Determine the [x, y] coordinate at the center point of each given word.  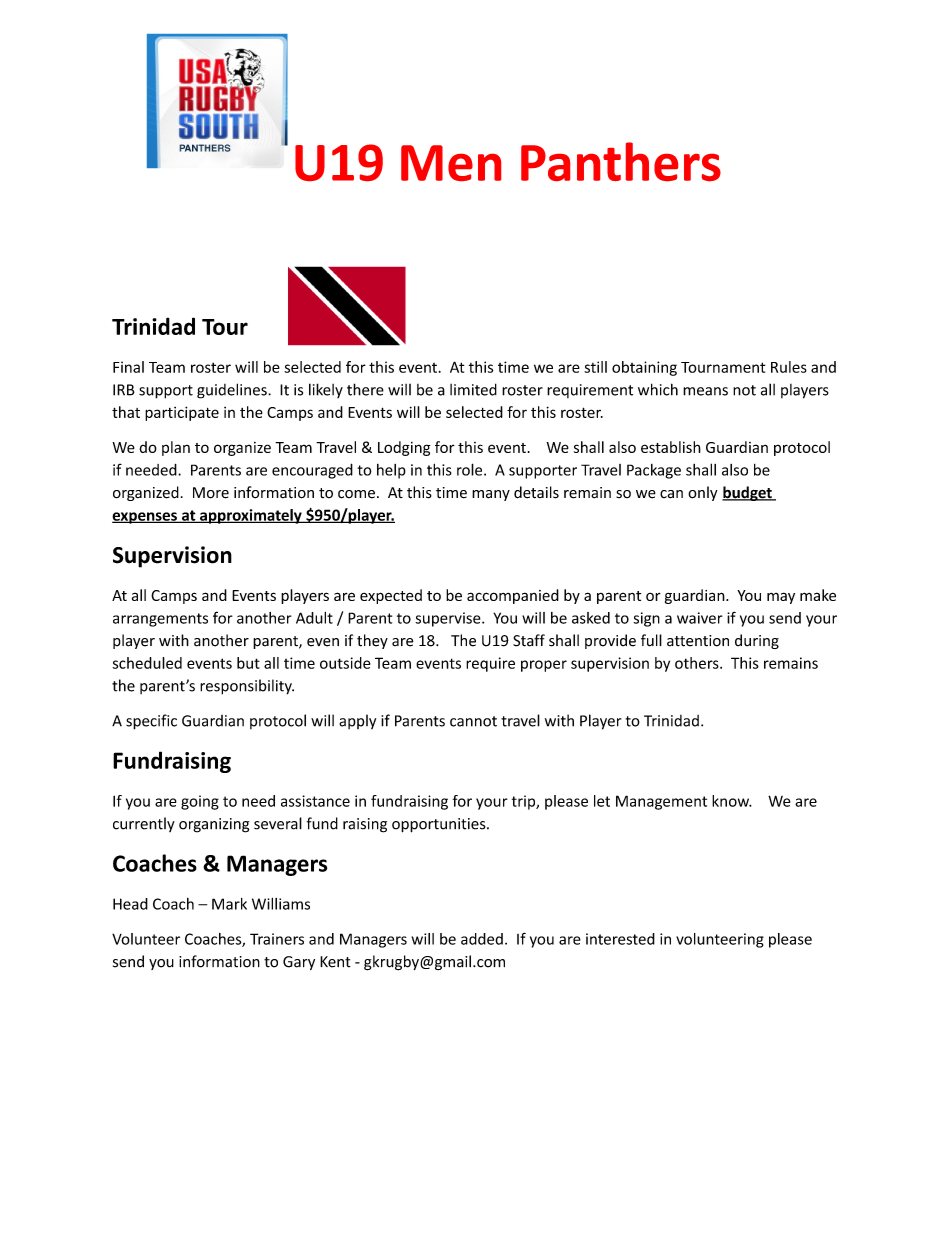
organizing [214, 825]
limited [473, 389]
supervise [449, 619]
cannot [473, 721]
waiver [700, 618]
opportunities [440, 825]
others [698, 663]
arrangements [160, 620]
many [491, 495]
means [705, 391]
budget [748, 493]
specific [151, 722]
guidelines [233, 391]
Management [661, 802]
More [211, 493]
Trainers [277, 939]
